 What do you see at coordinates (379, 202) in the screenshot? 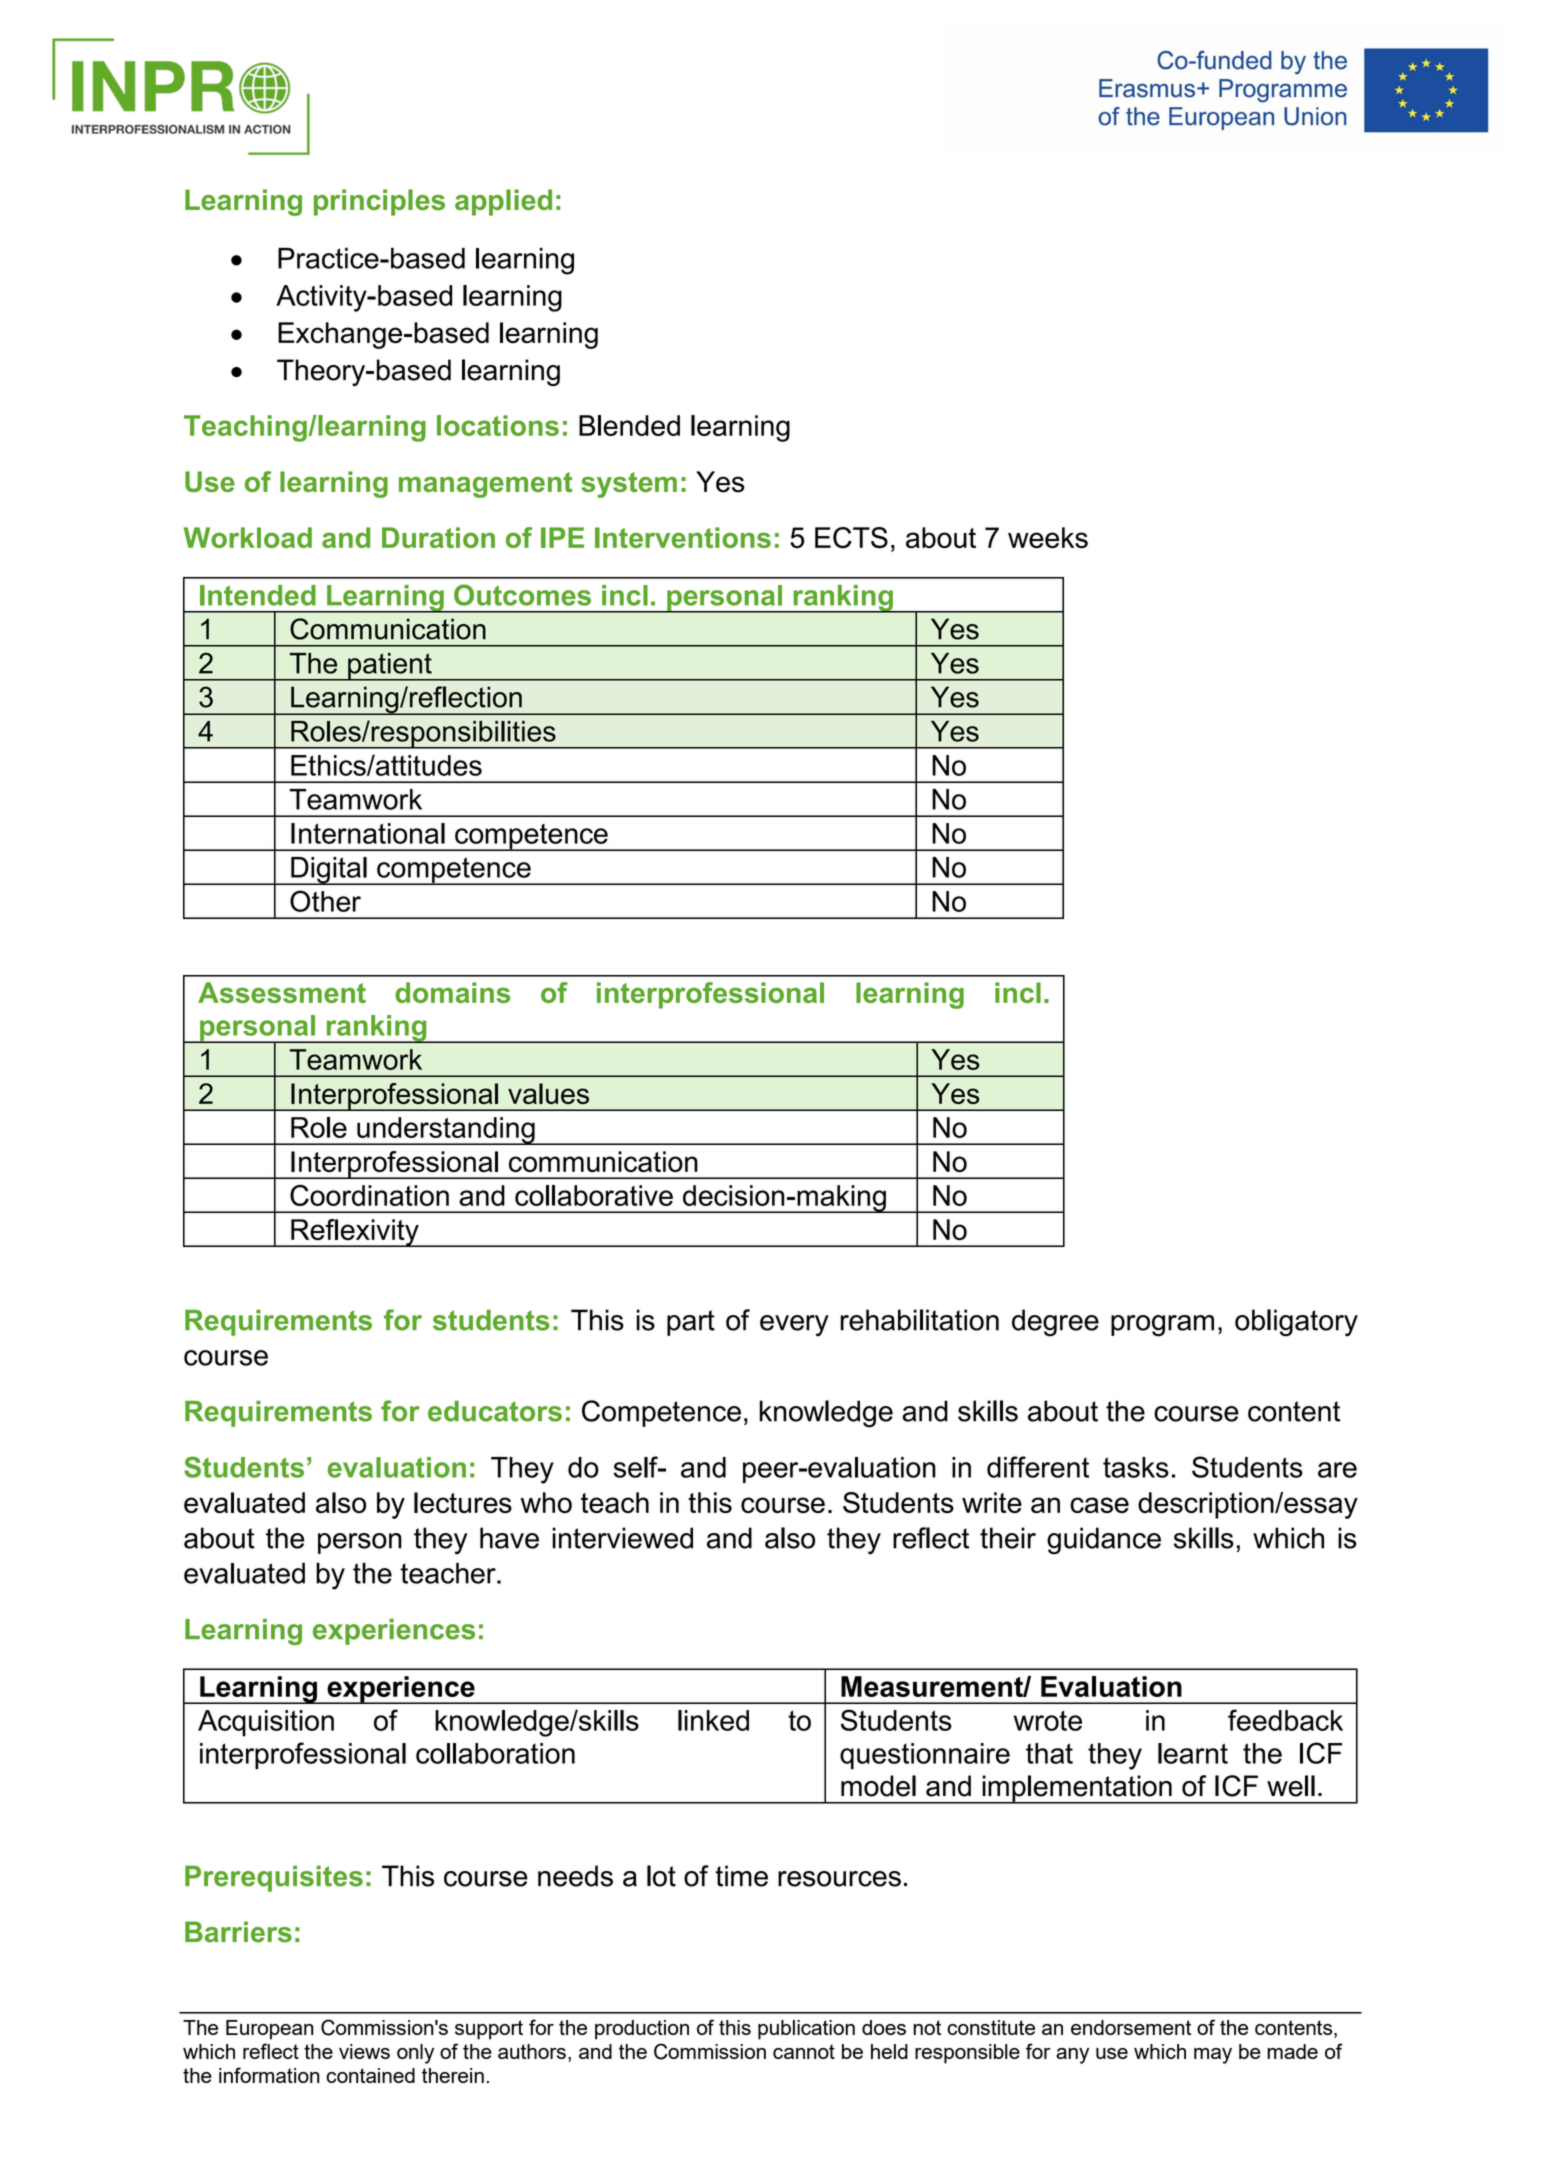
I see `principles` at bounding box center [379, 202].
